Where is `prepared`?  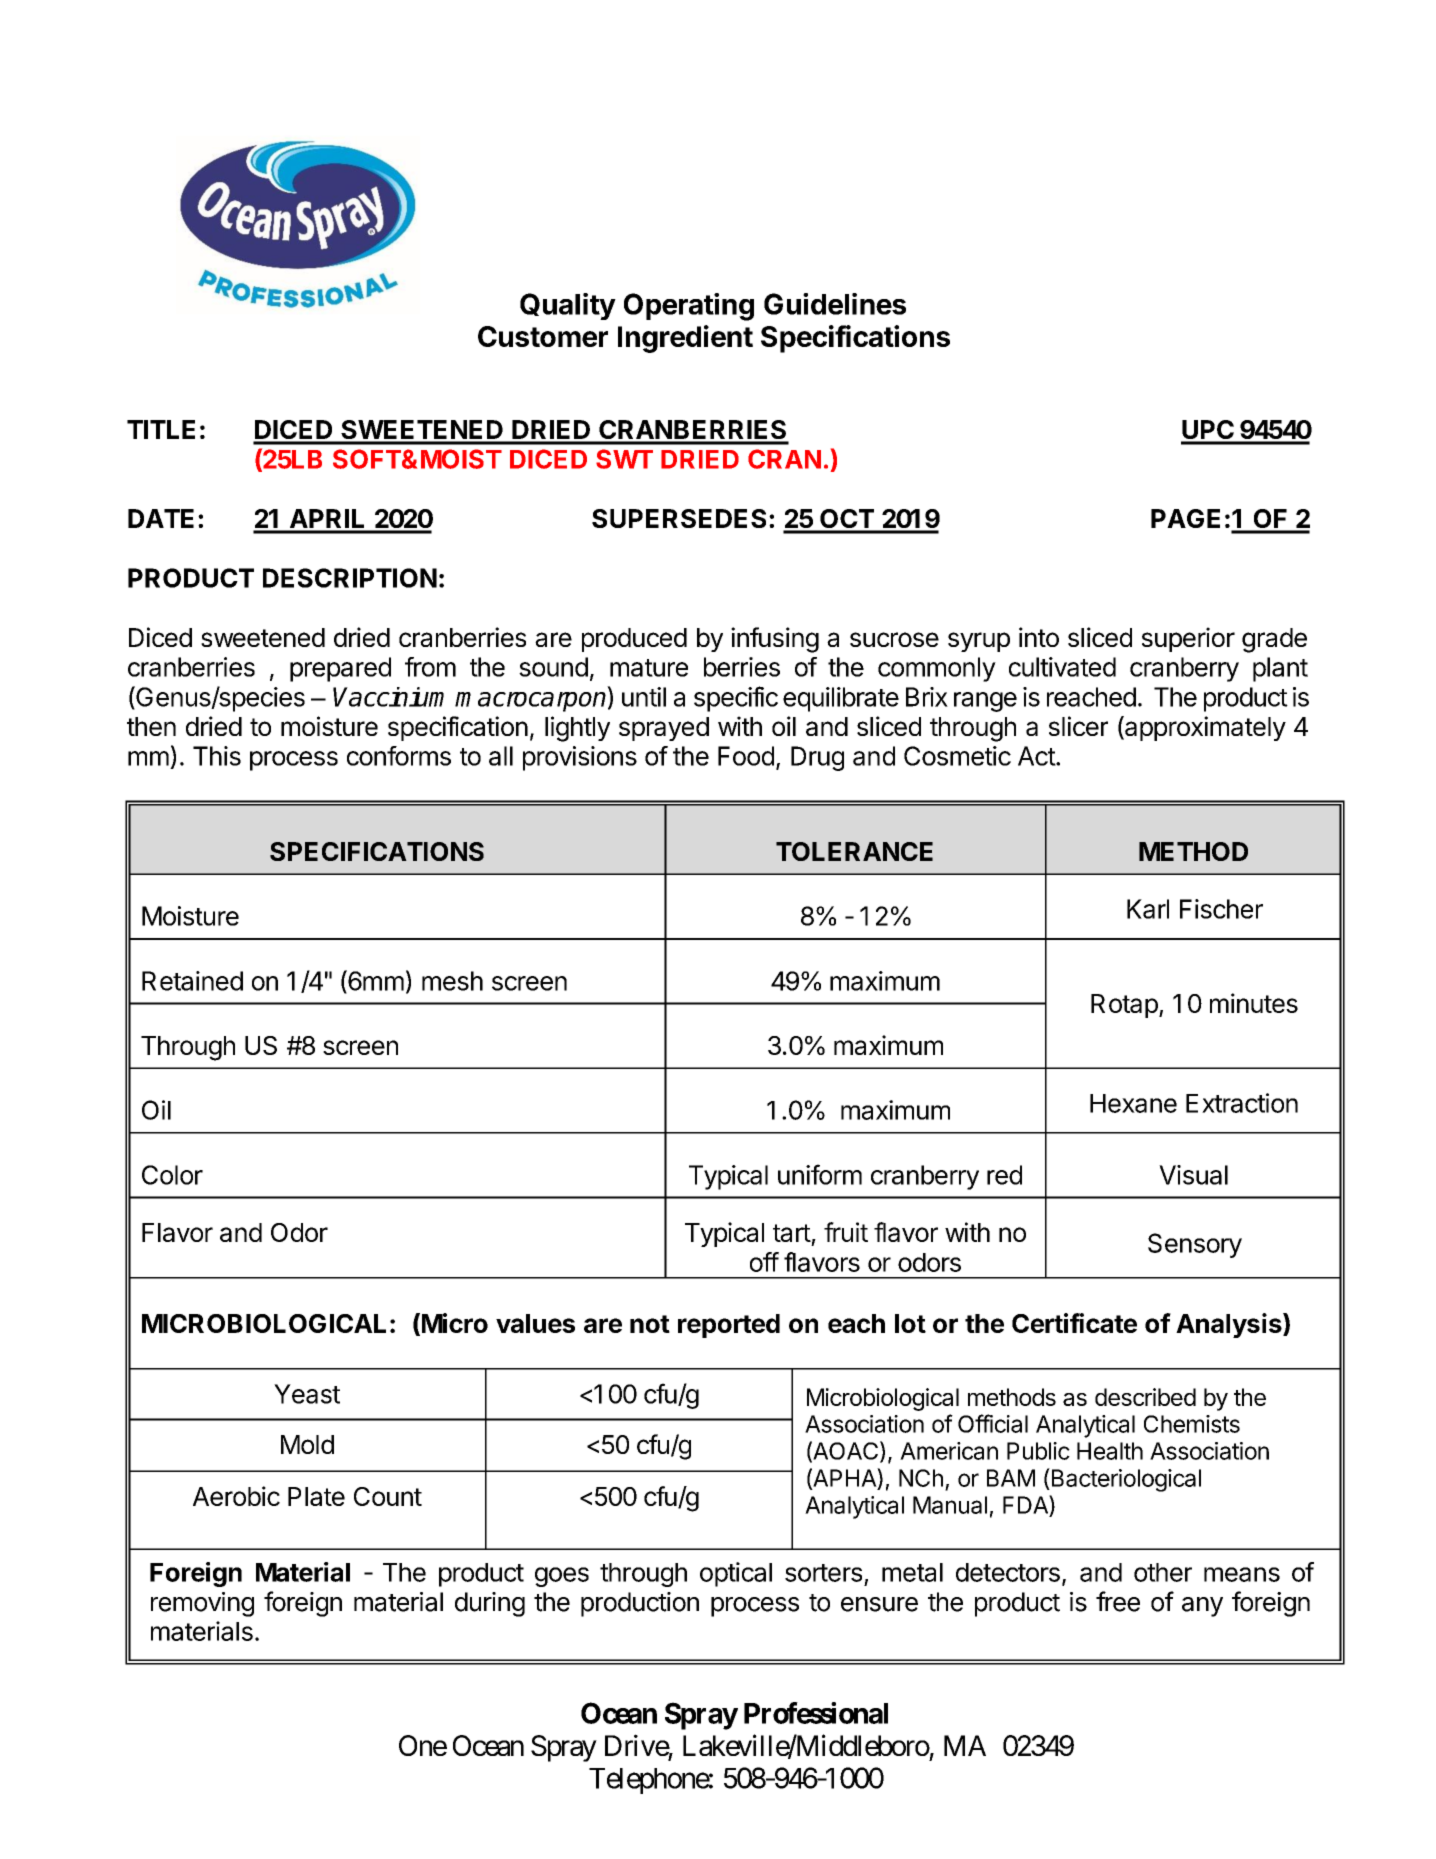 prepared is located at coordinates (340, 669).
